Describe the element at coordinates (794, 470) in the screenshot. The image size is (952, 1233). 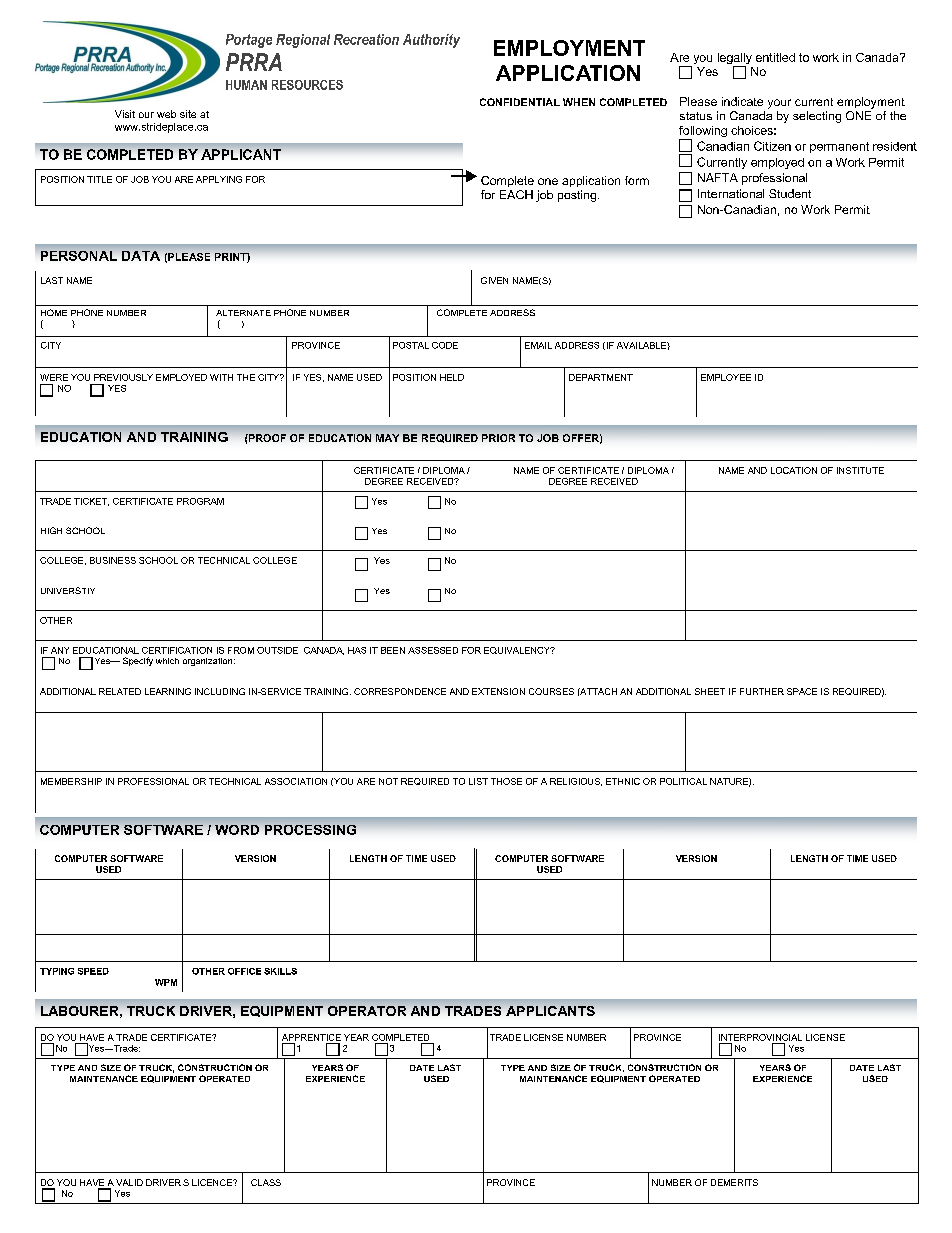
I see `LOCATION` at that location.
